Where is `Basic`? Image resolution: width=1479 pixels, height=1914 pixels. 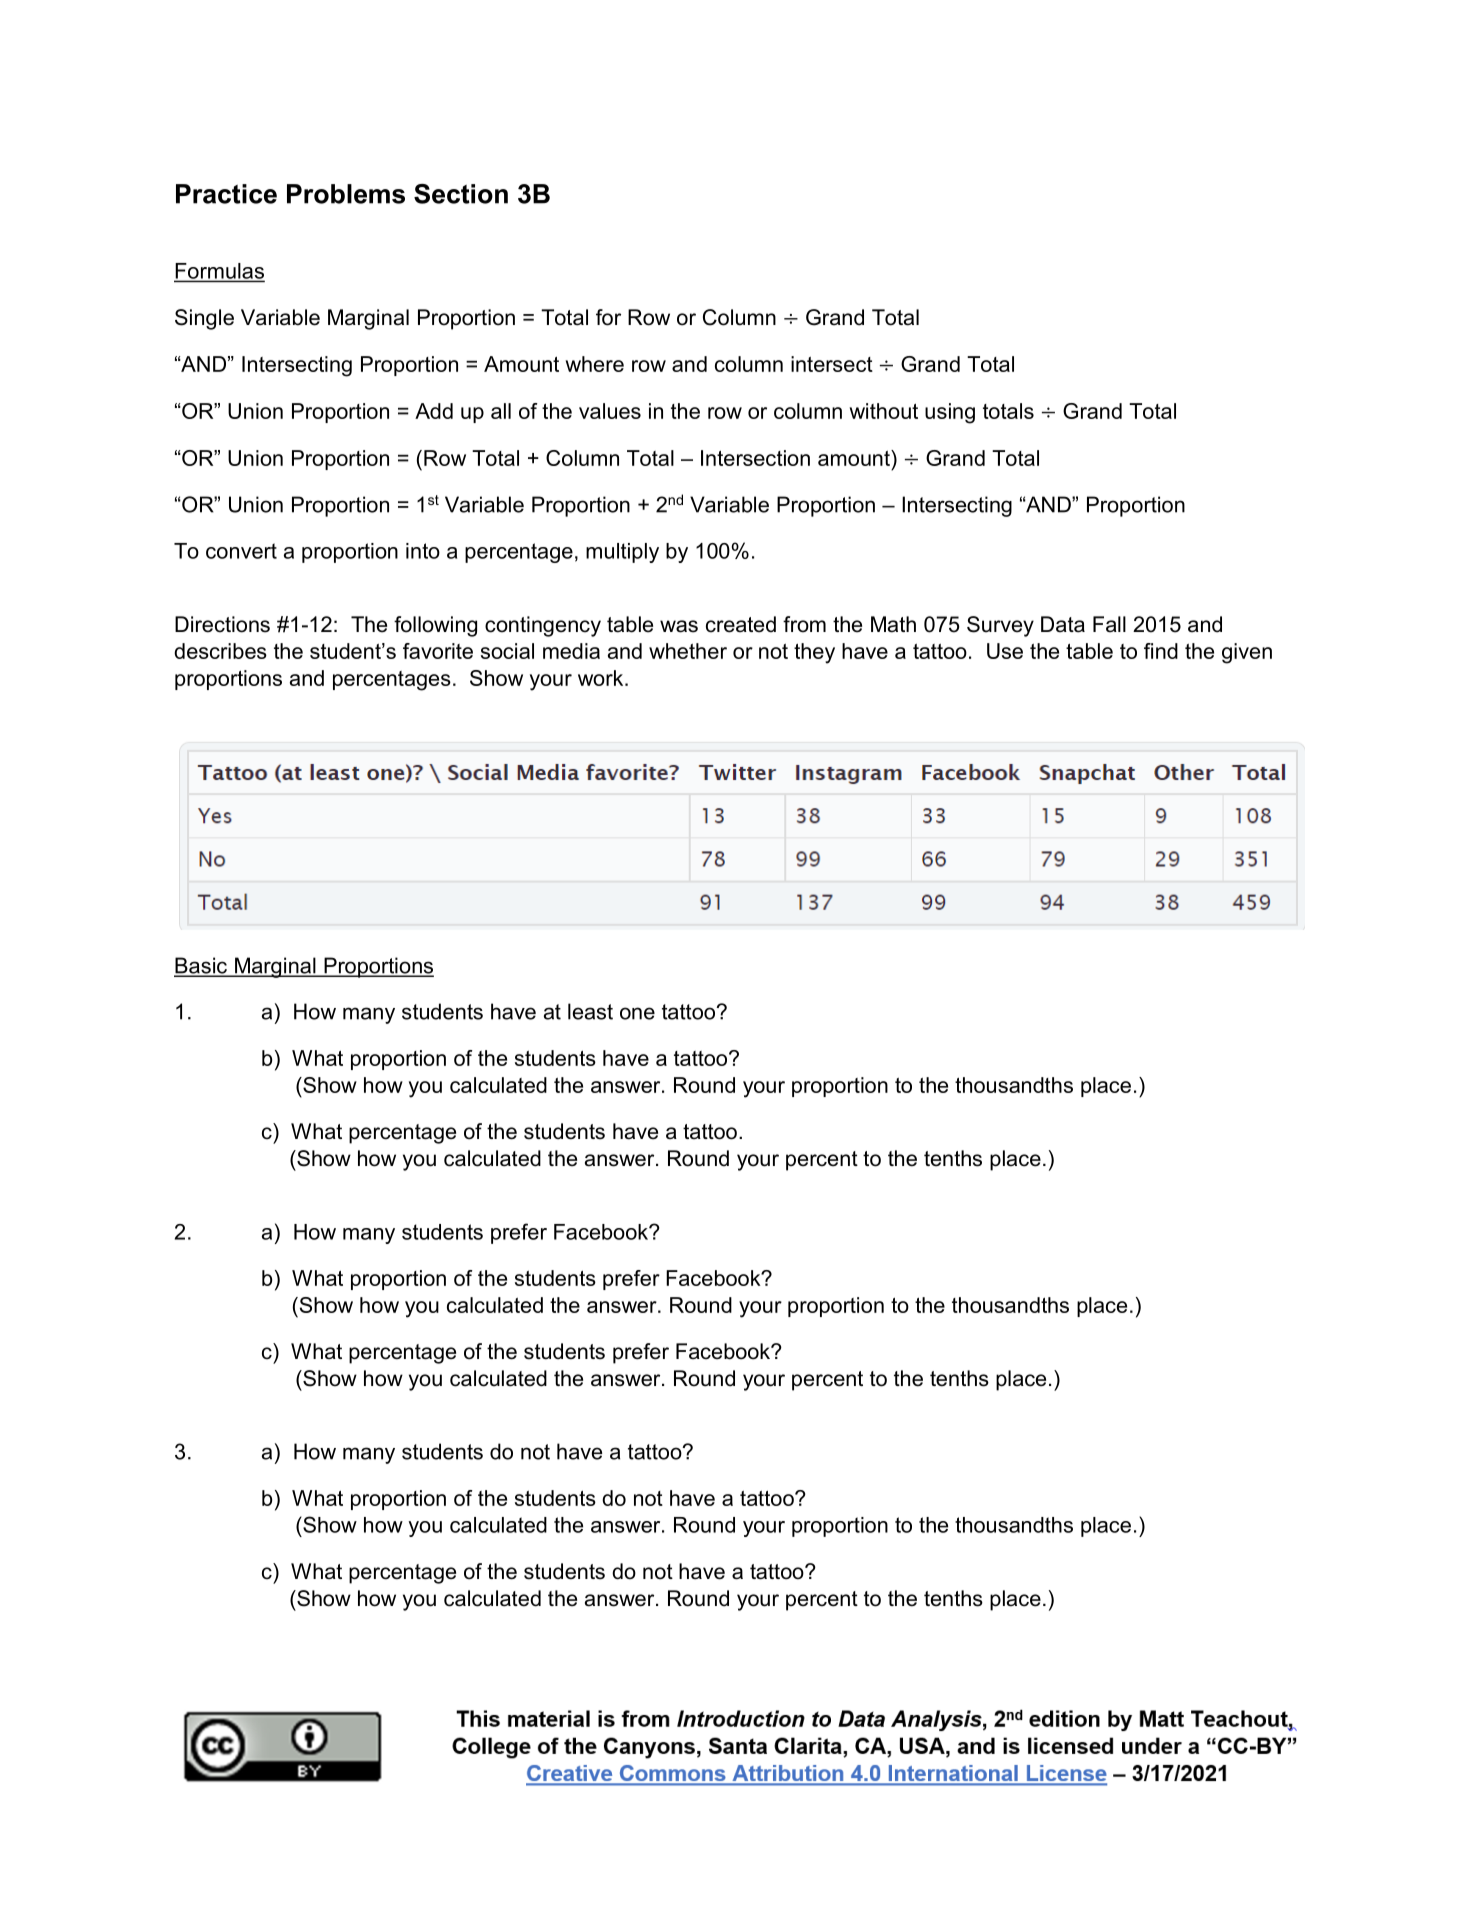 Basic is located at coordinates (201, 966).
